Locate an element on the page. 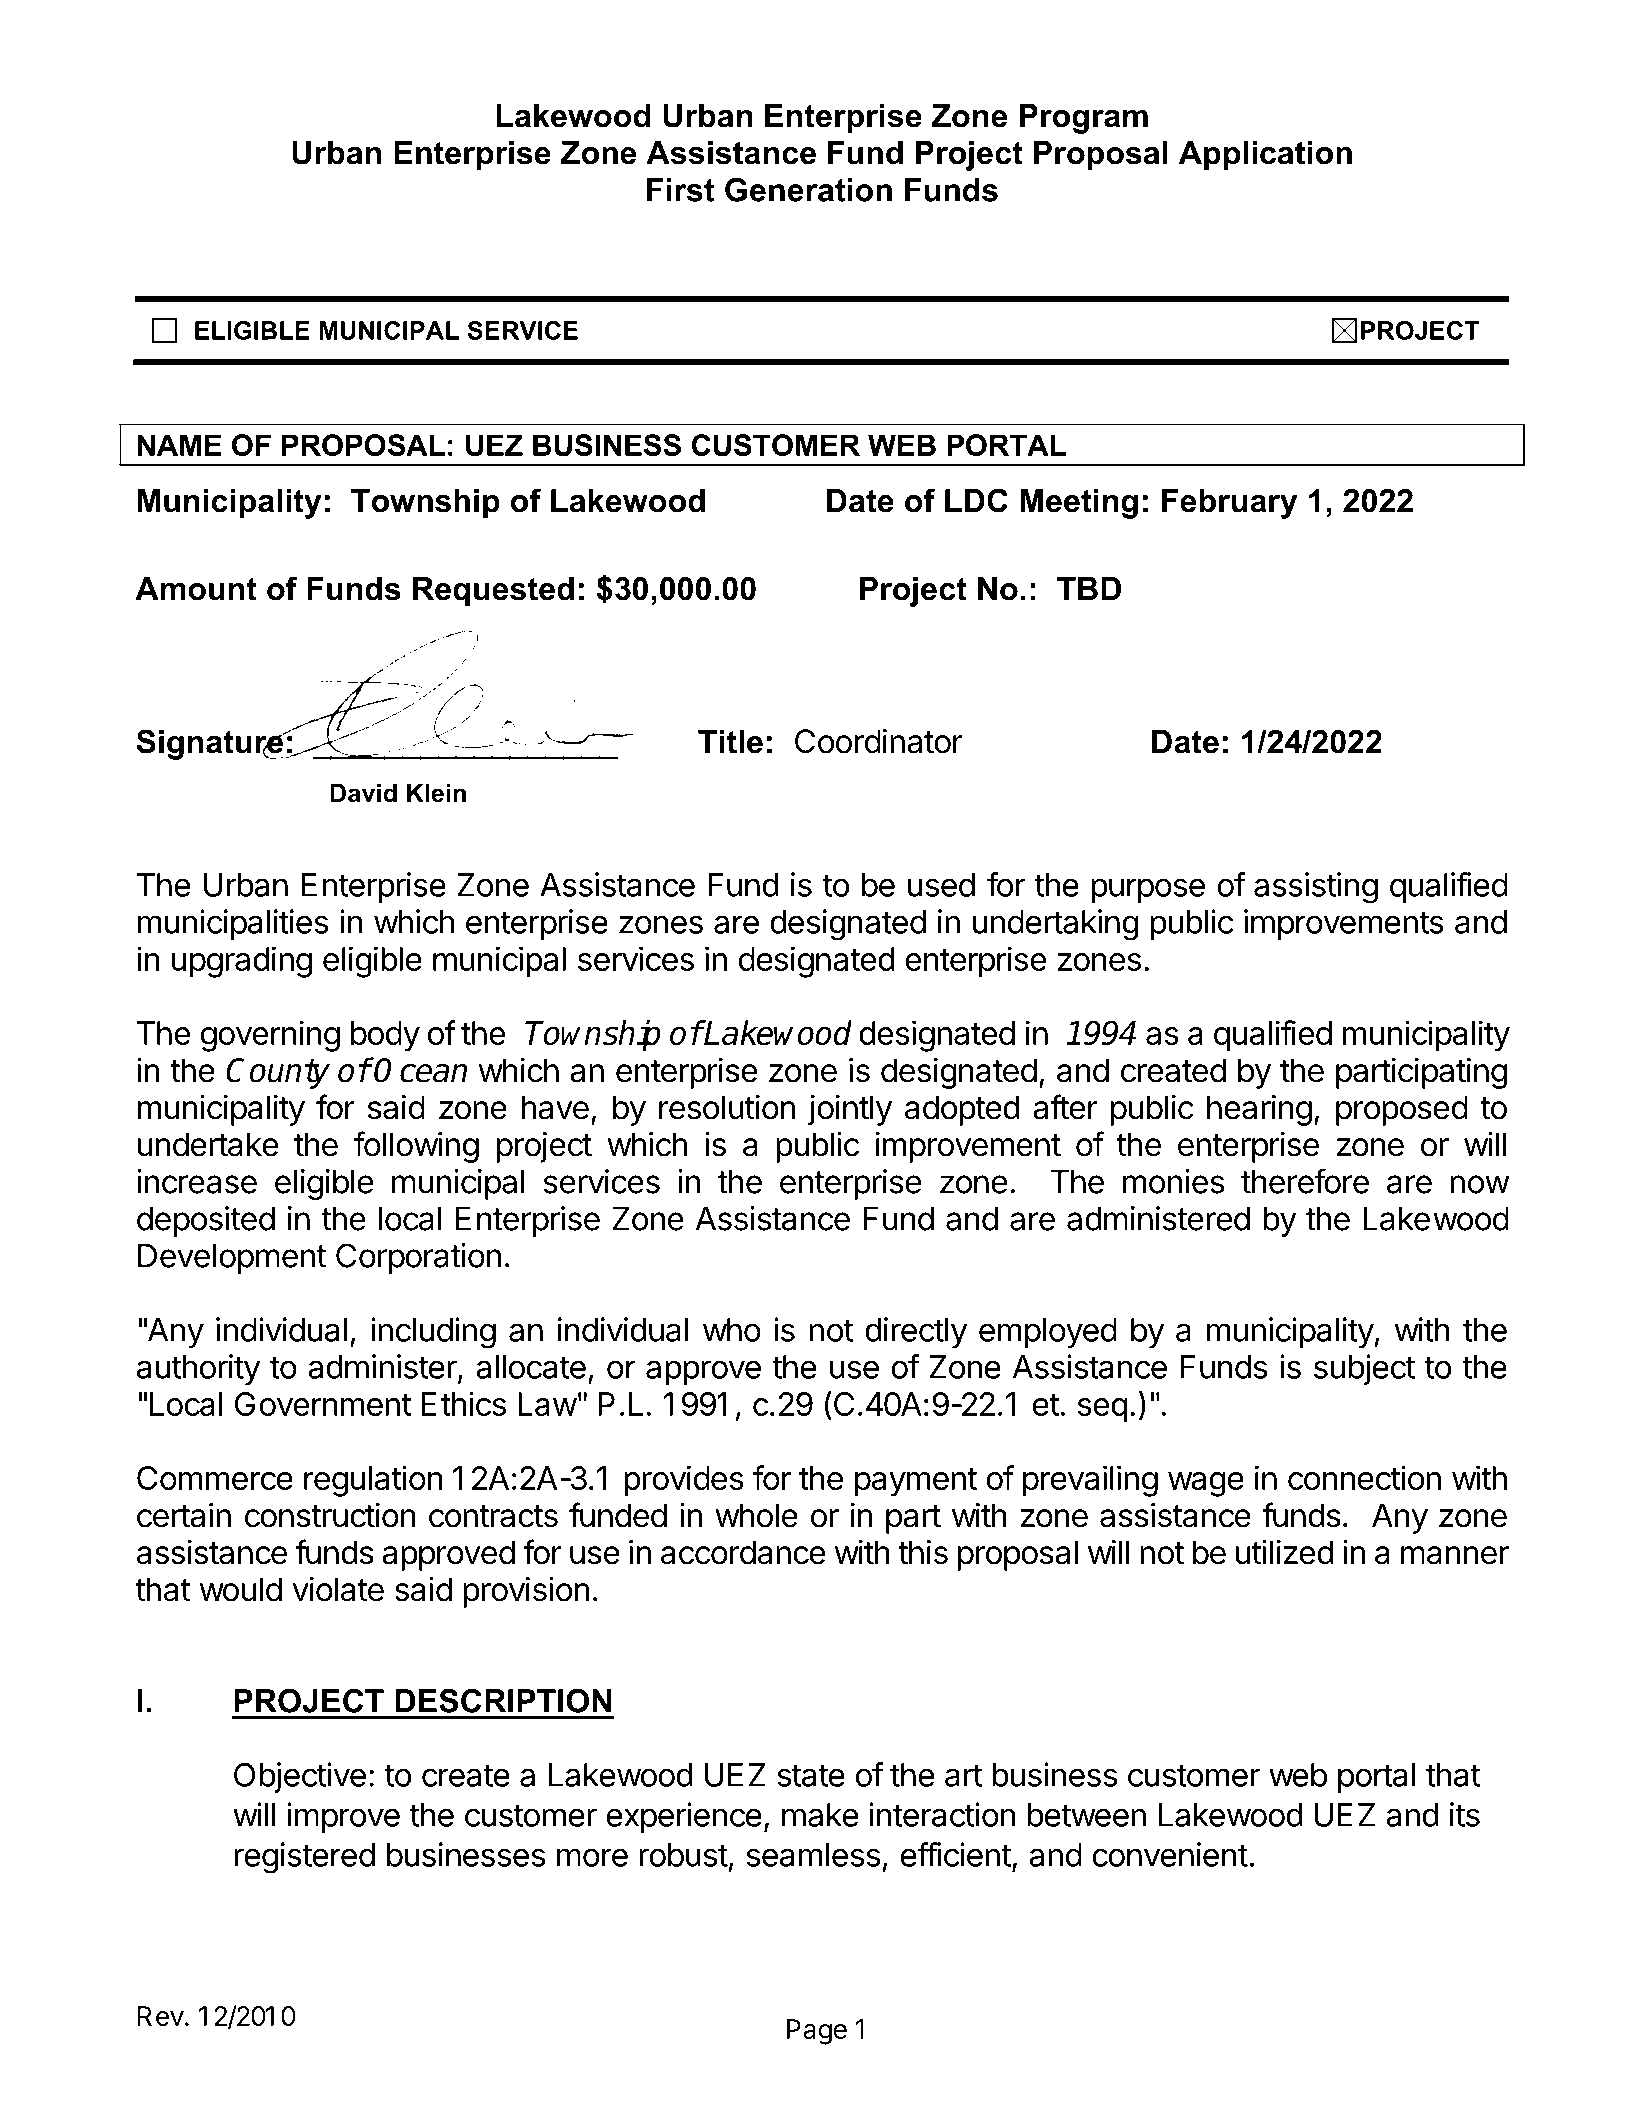  registered is located at coordinates (304, 1858).
